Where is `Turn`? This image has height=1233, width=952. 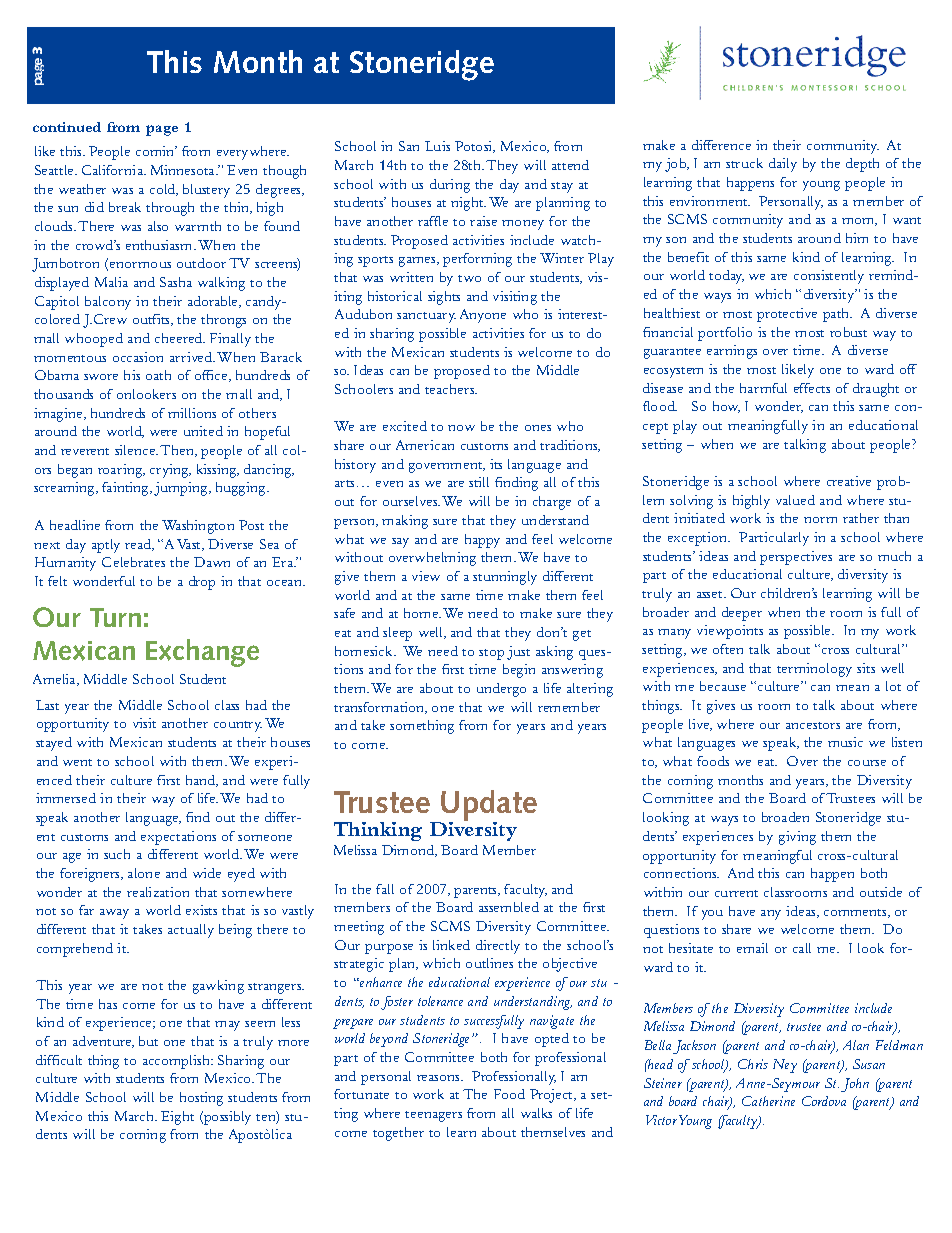
Turn is located at coordinates (115, 617).
